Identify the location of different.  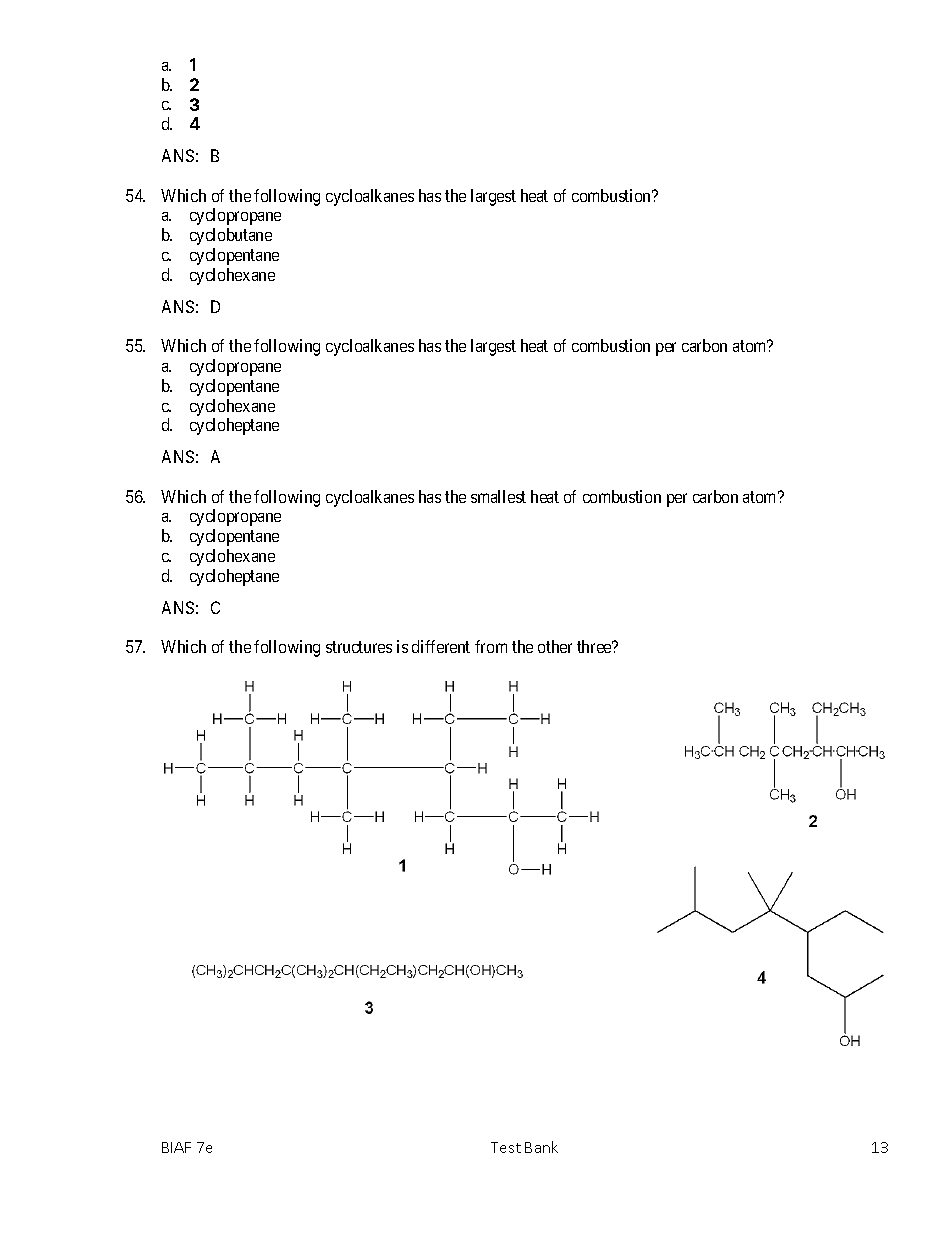
(441, 646).
